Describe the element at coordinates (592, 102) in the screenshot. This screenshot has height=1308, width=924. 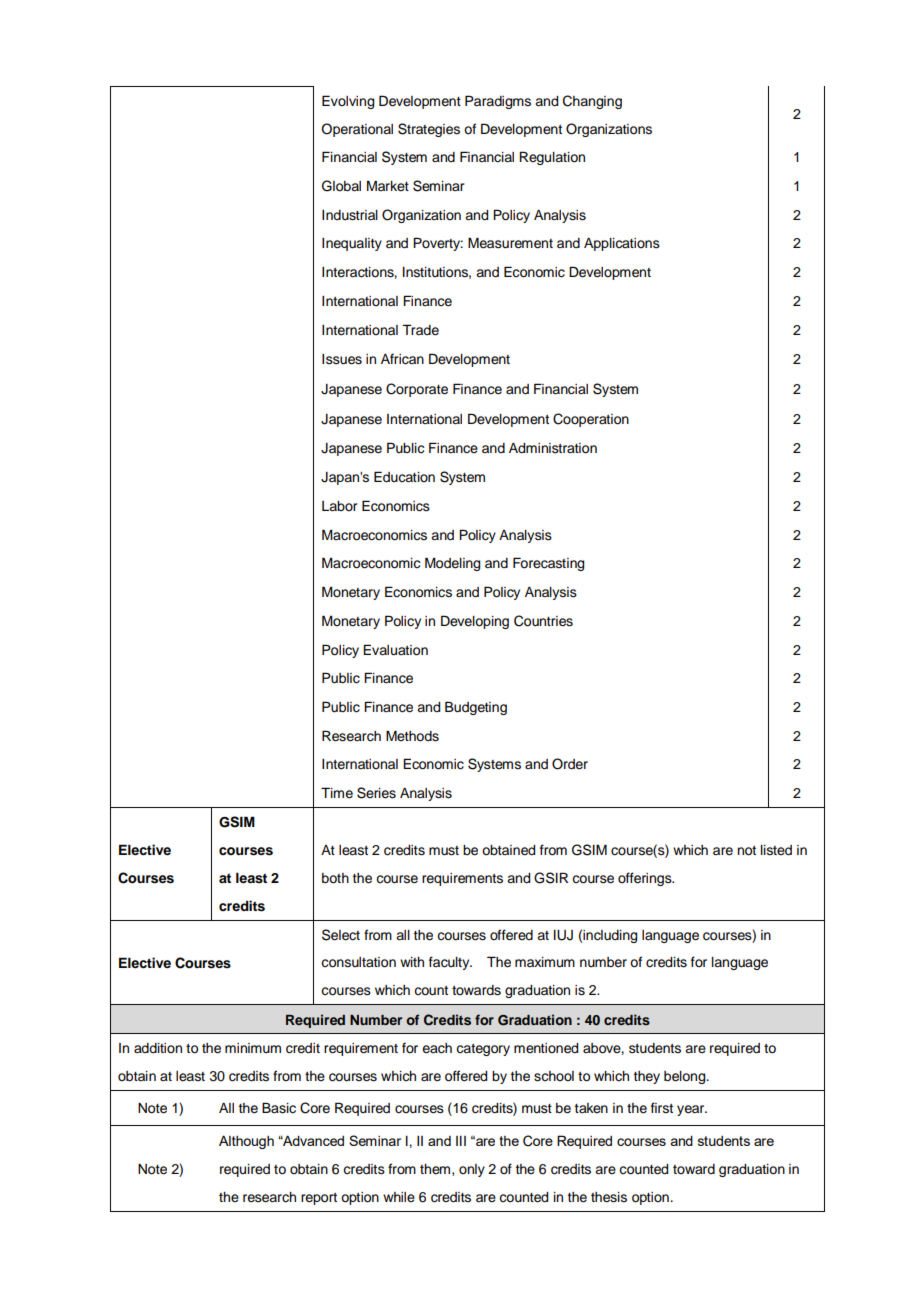
I see `Changing` at that location.
